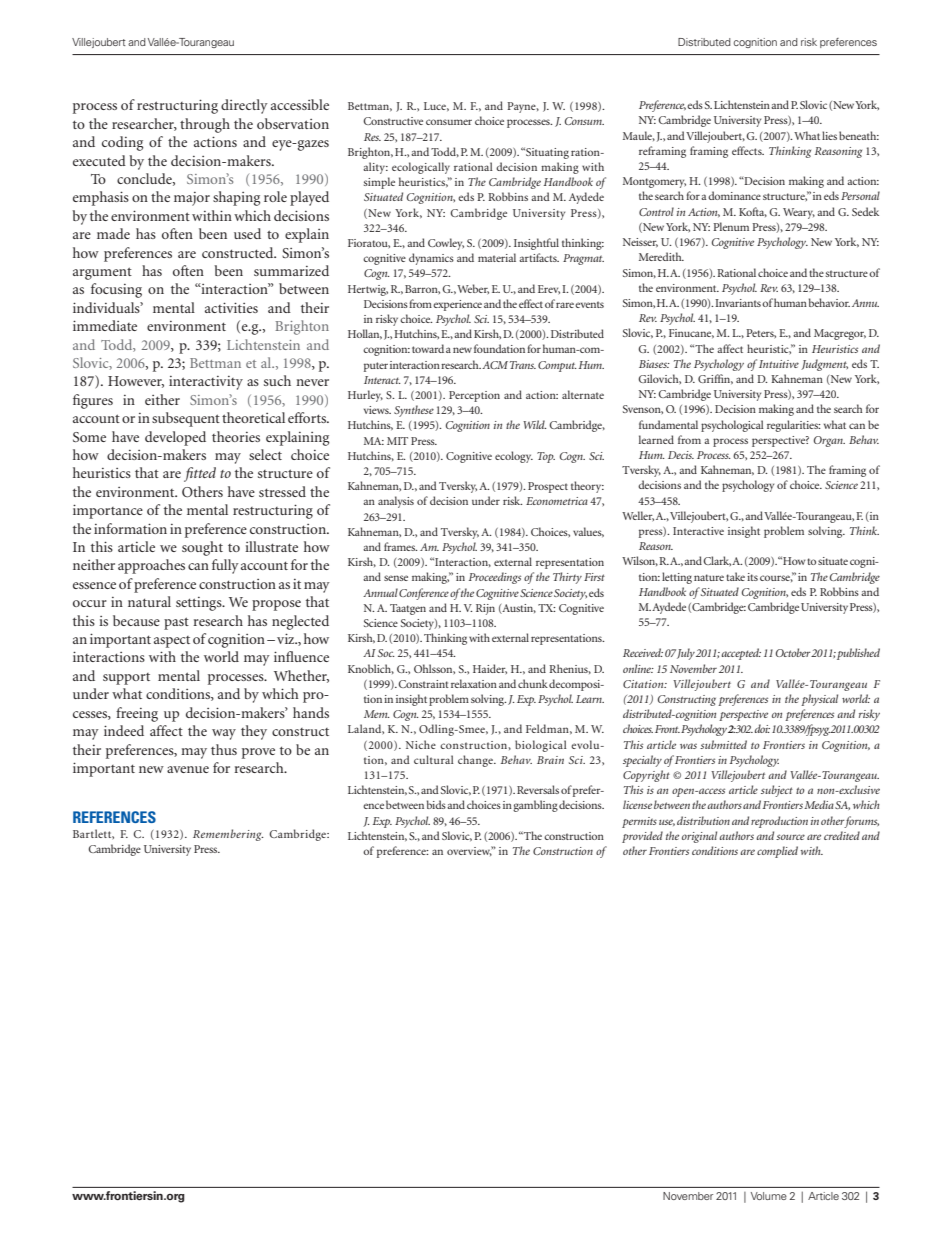 The image size is (952, 1247). Describe the element at coordinates (779, 364) in the image. I see `Intuitive` at that location.
